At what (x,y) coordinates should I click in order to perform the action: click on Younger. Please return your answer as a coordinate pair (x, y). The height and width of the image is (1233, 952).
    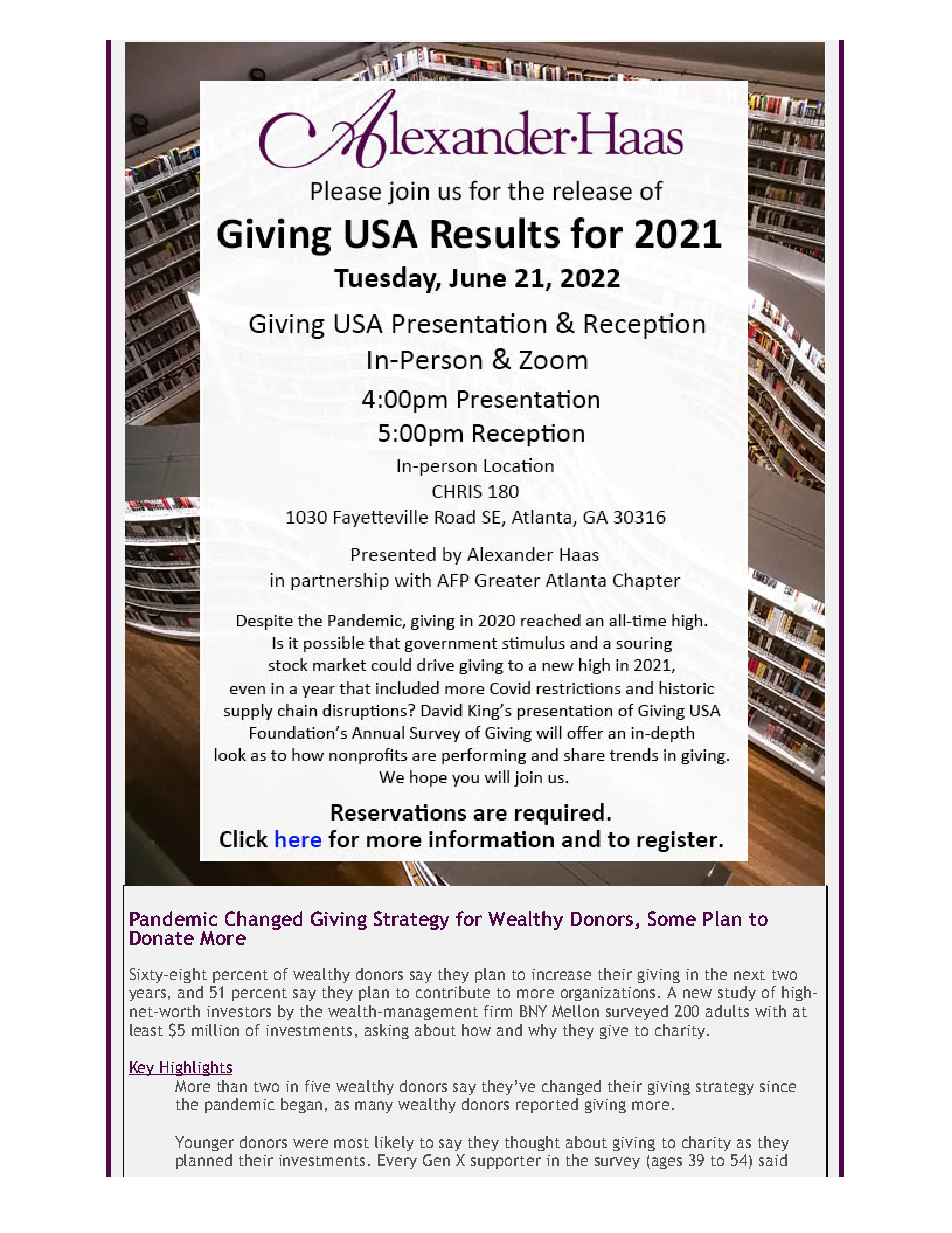
    Looking at the image, I should click on (204, 1143).
